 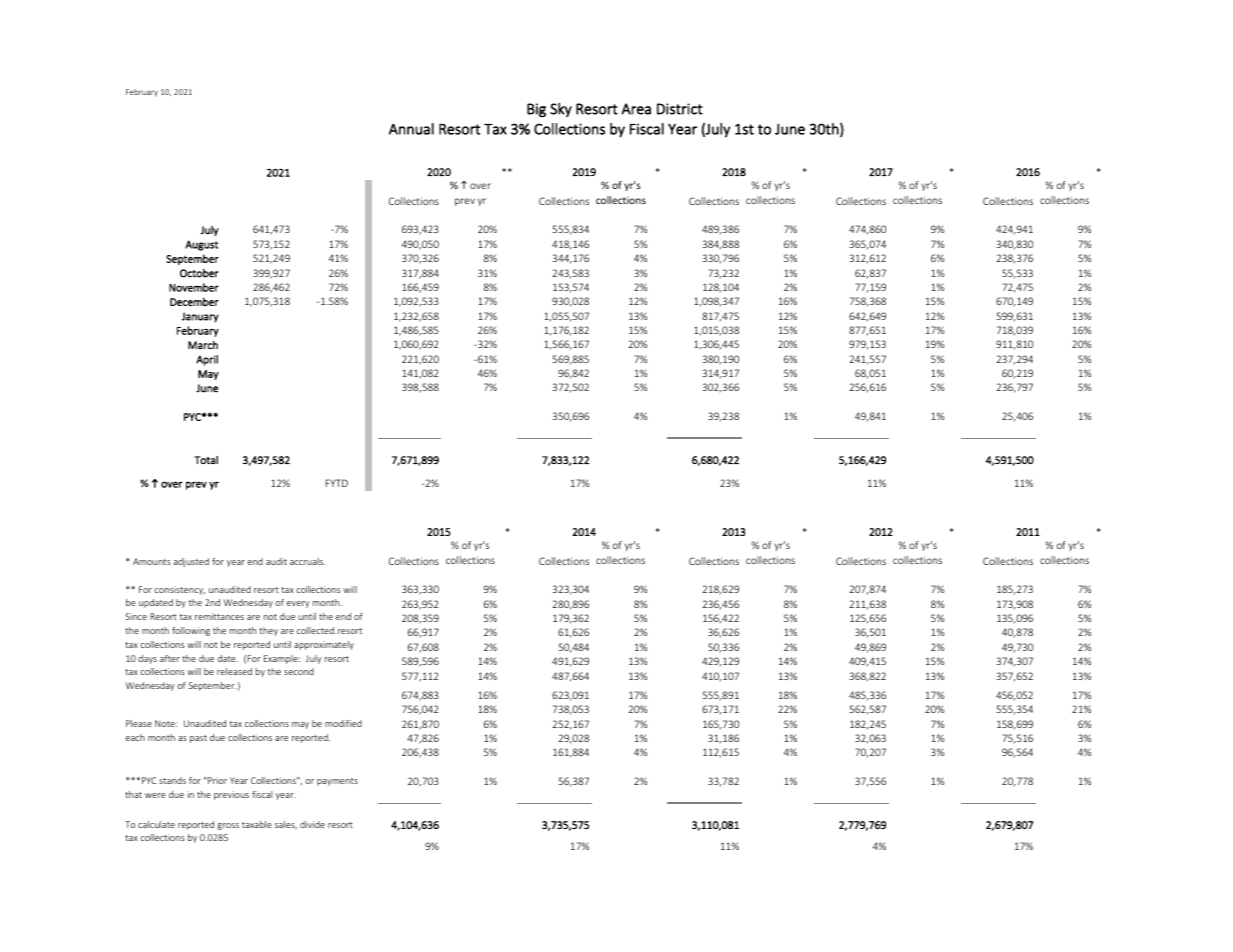 I want to click on August, so click(x=201, y=245).
